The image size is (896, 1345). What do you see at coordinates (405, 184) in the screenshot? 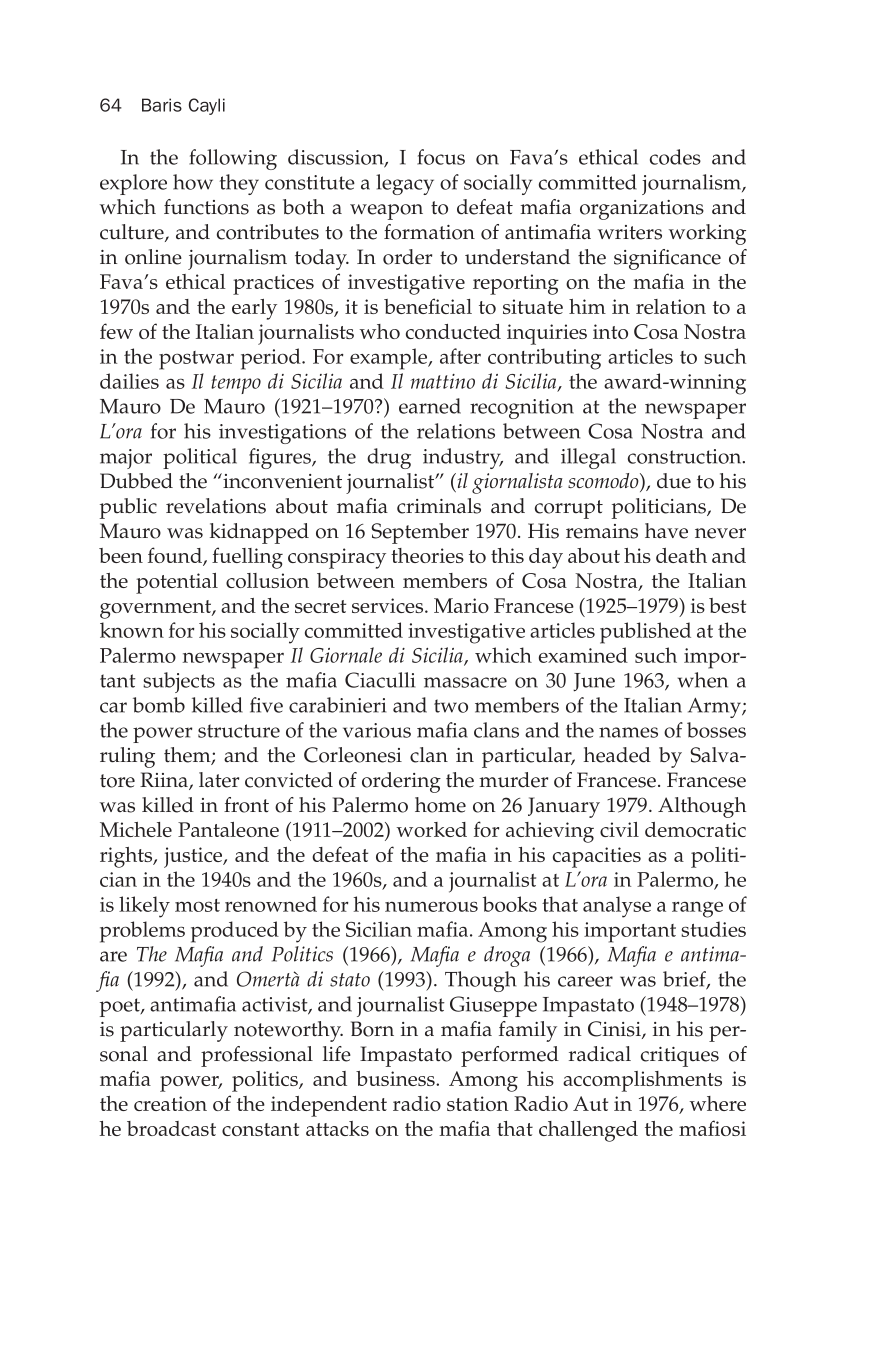
I see `legacy` at bounding box center [405, 184].
